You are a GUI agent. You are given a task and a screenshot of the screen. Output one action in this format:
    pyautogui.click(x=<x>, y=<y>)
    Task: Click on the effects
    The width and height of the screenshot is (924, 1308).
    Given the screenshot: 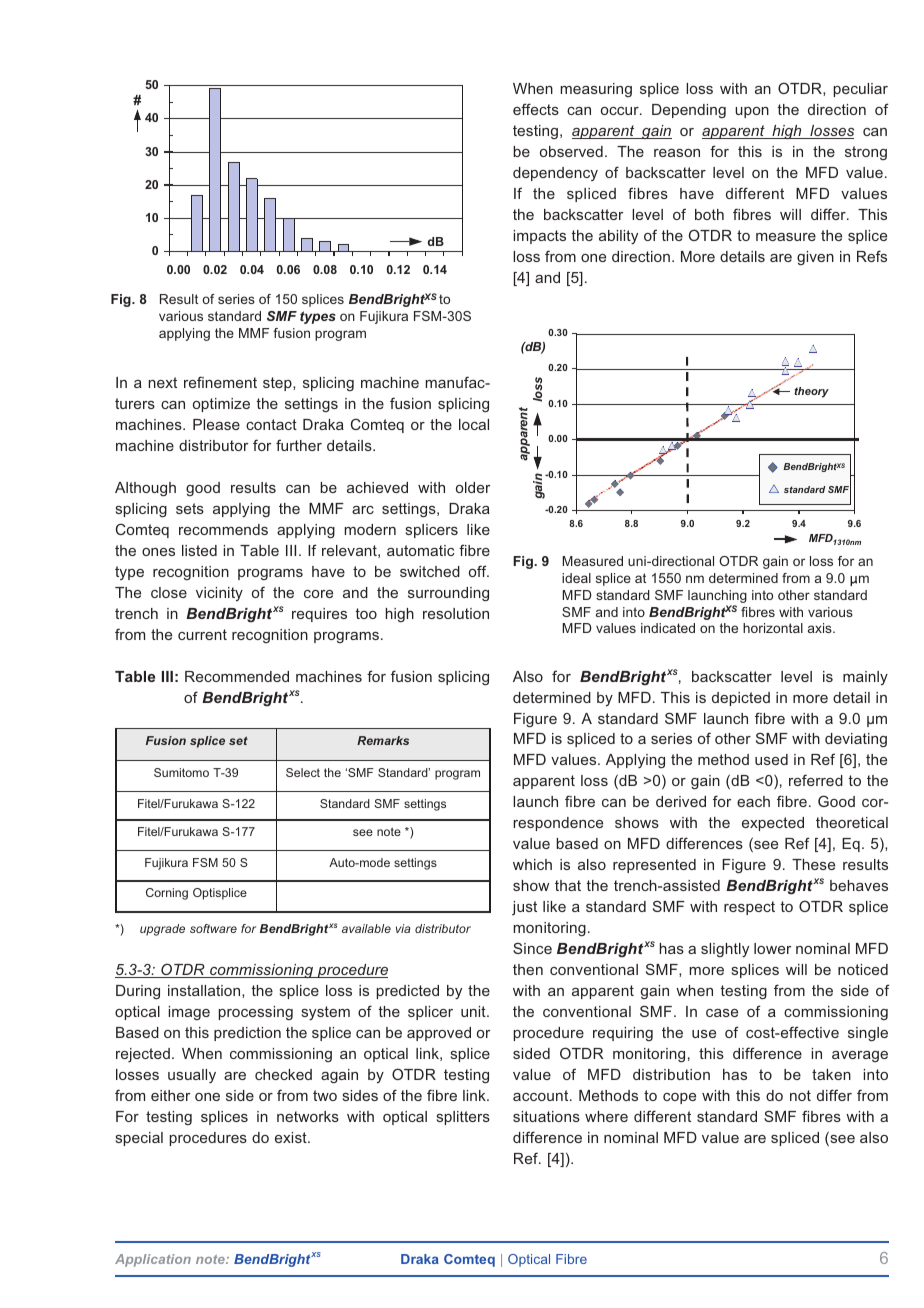 What is the action you would take?
    pyautogui.click(x=536, y=109)
